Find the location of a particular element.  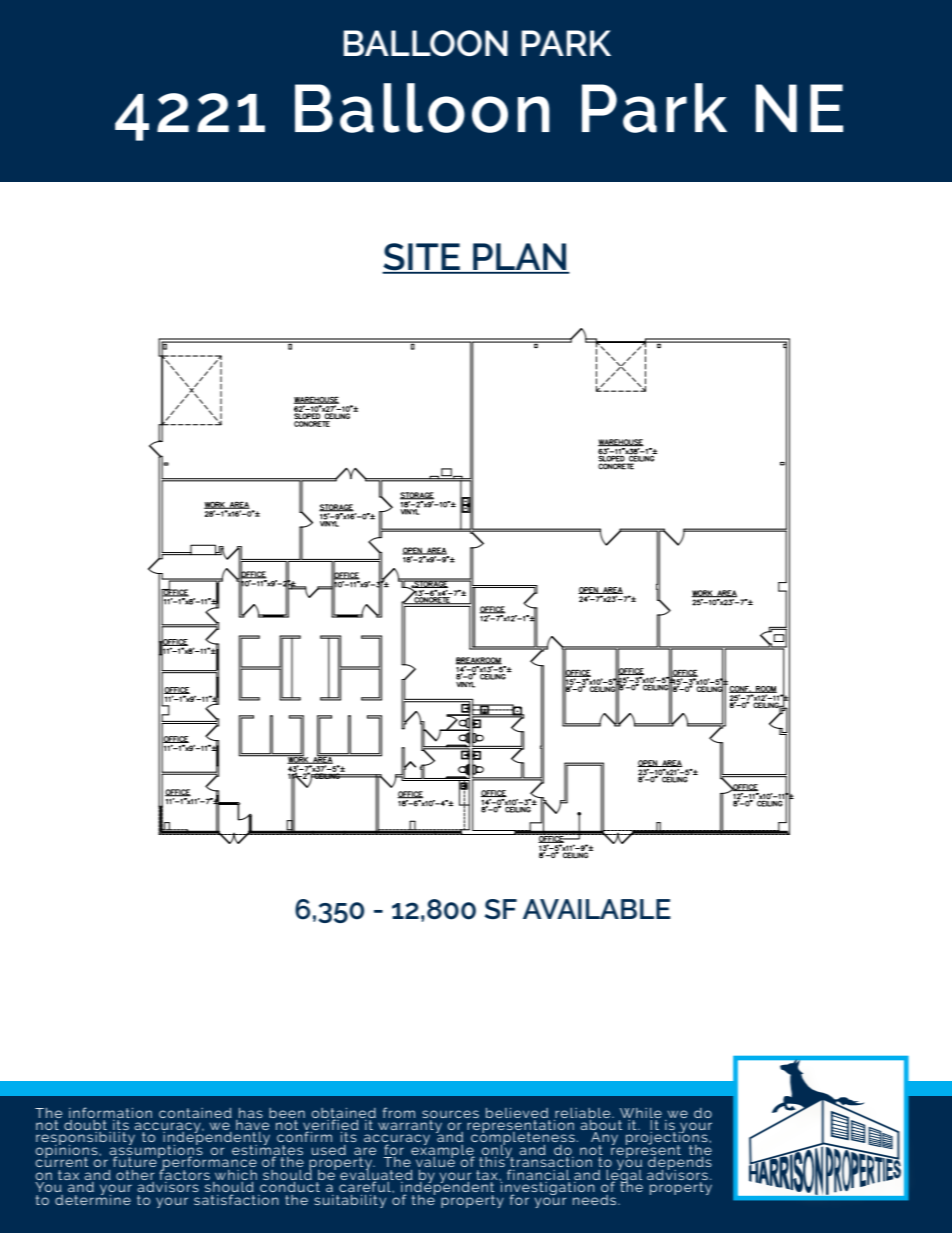

other is located at coordinates (135, 1175).
